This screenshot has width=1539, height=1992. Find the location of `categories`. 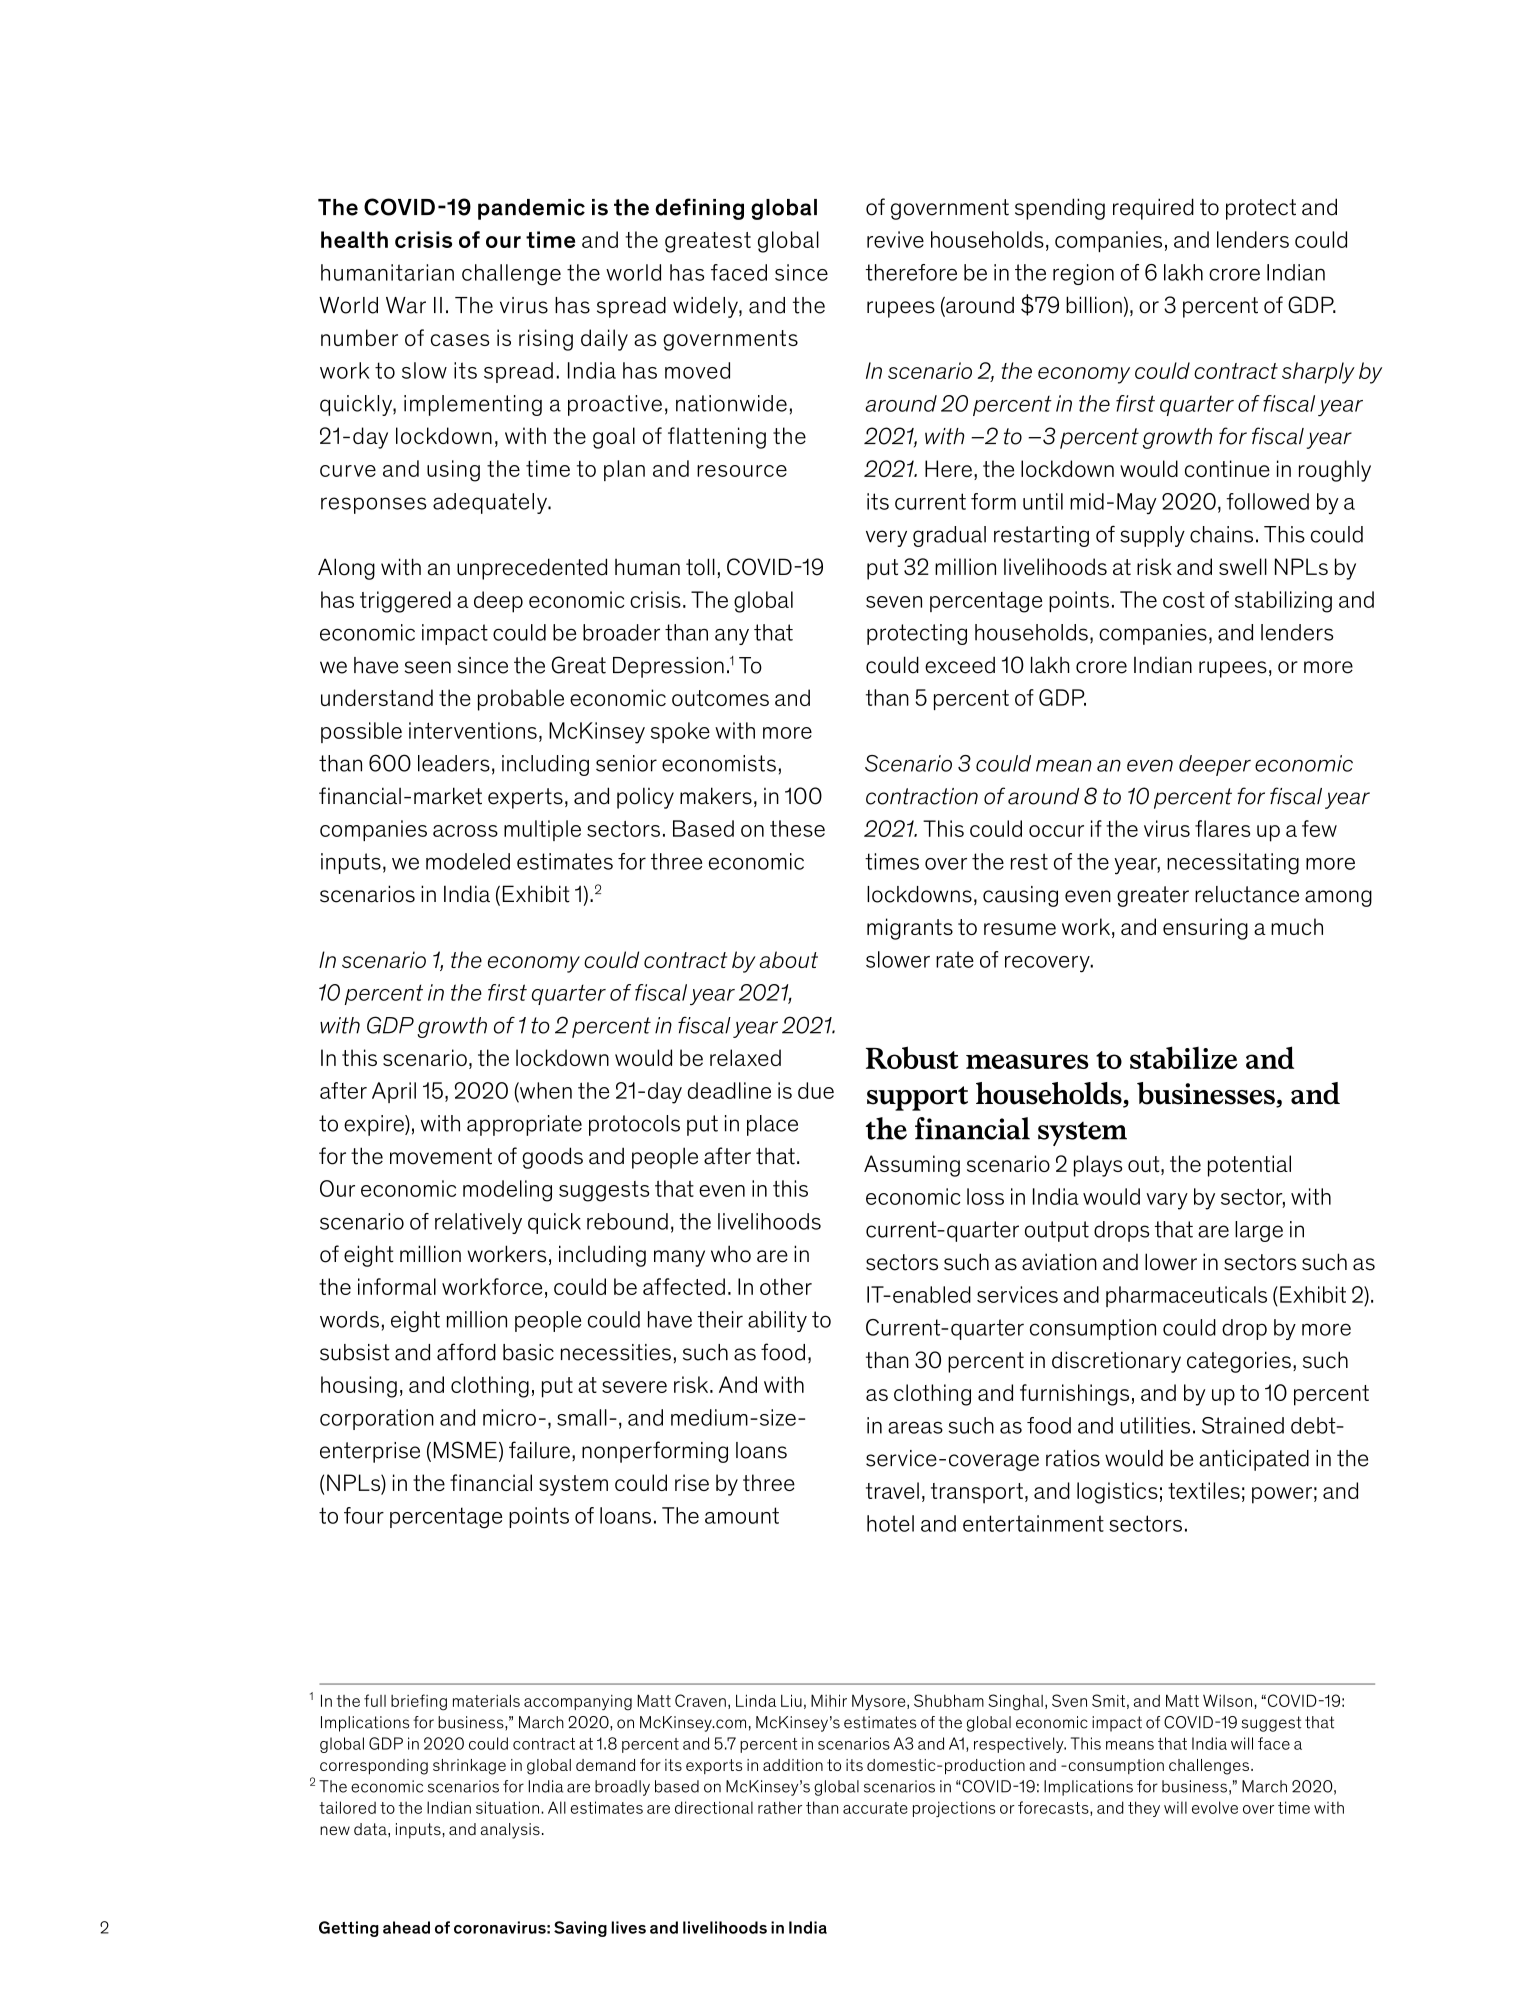

categories is located at coordinates (1239, 1362).
